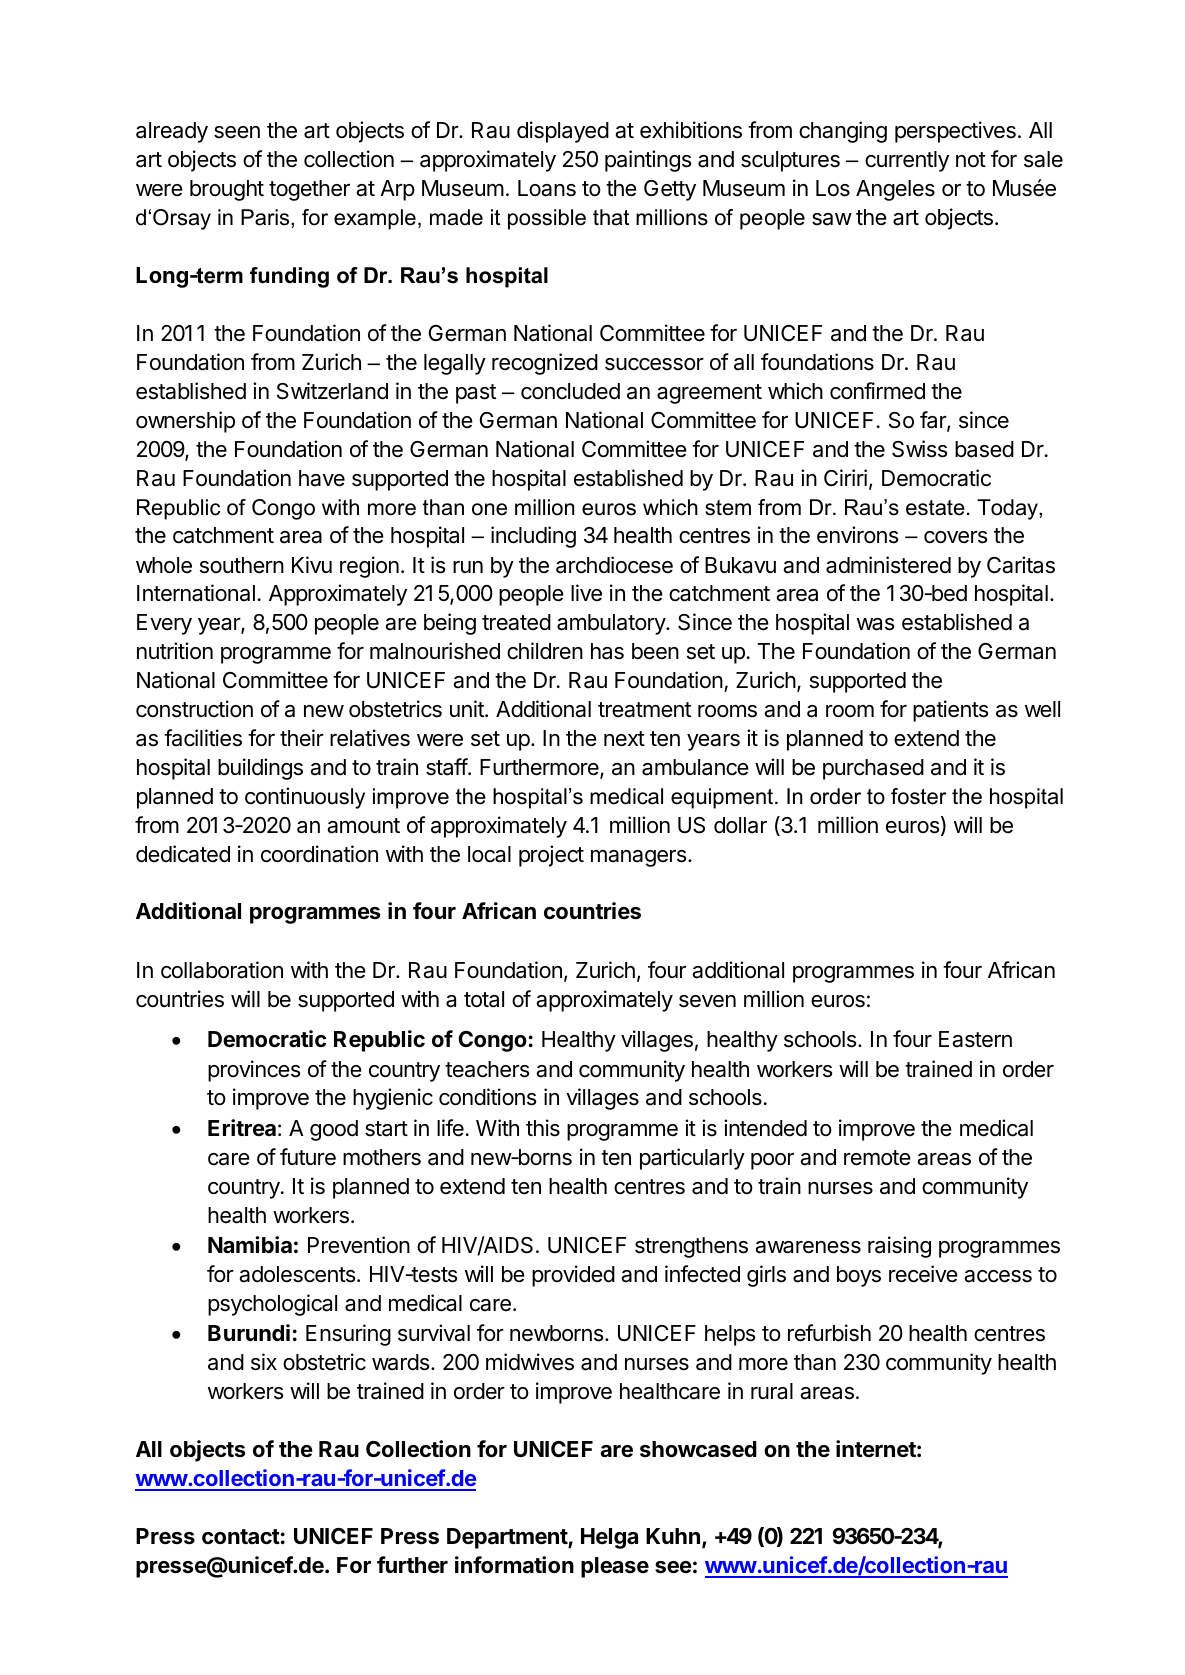  What do you see at coordinates (907, 161) in the screenshot?
I see `currently` at bounding box center [907, 161].
